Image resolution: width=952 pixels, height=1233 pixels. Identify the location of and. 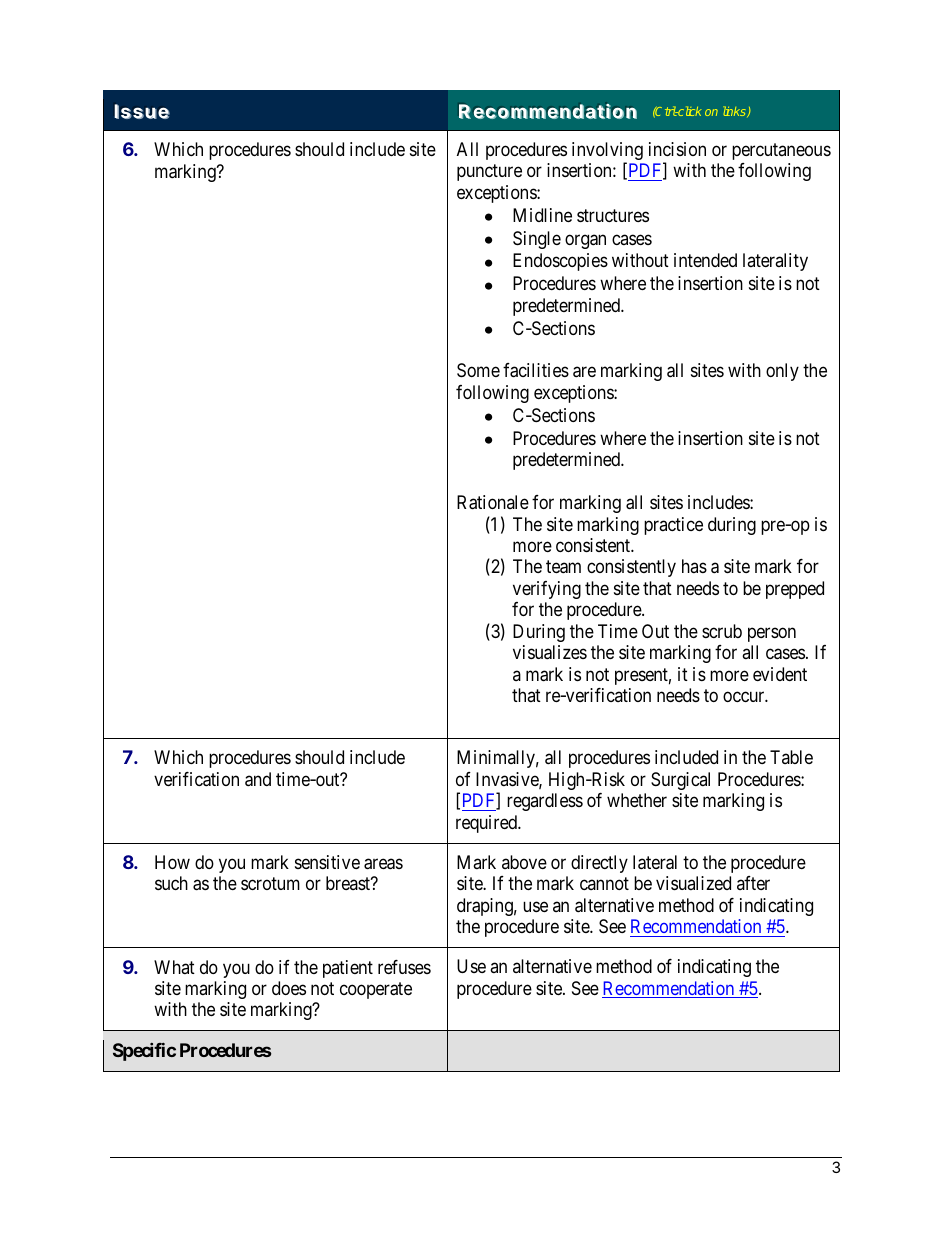
(258, 779).
